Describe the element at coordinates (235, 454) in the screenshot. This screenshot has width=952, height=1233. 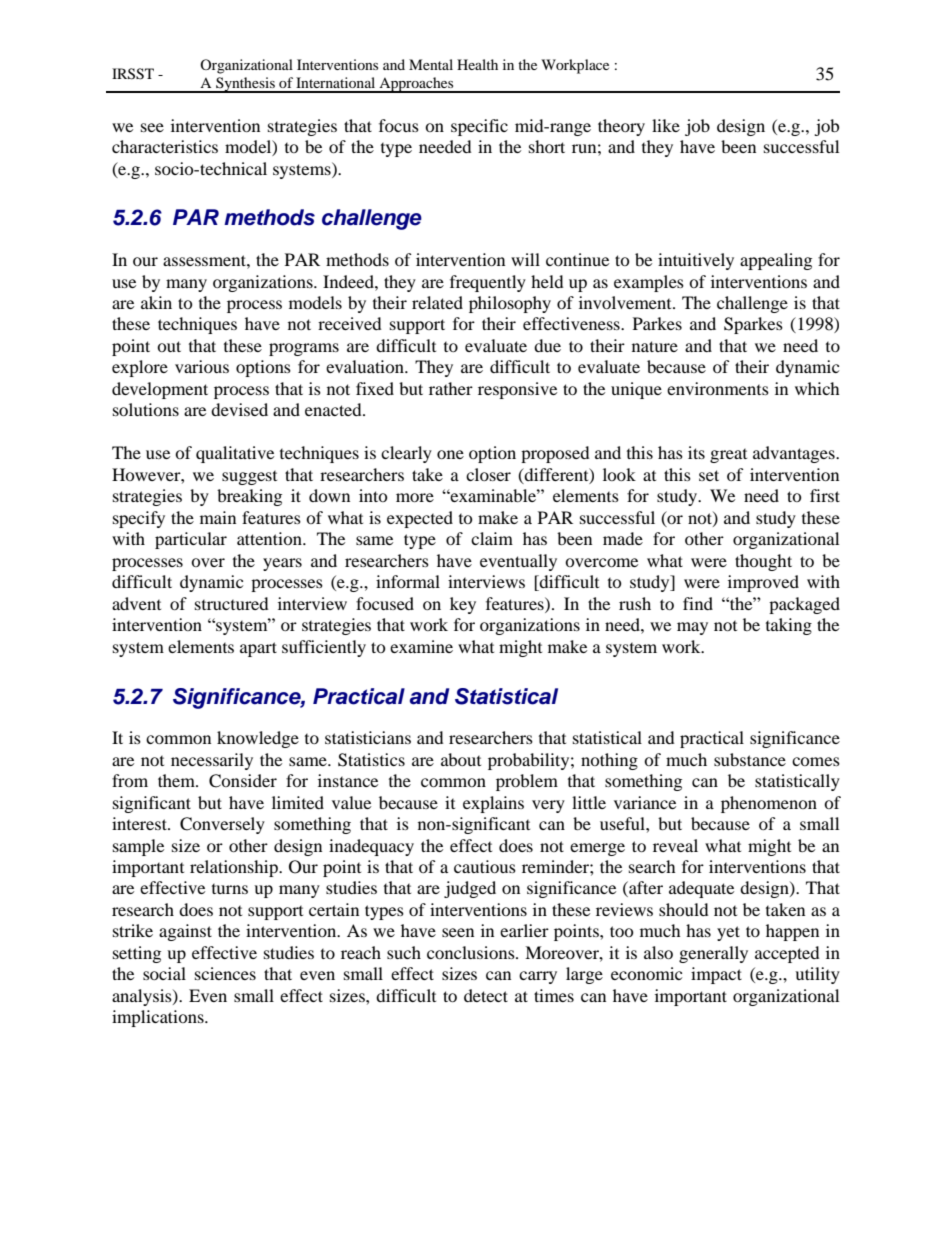
I see `qualitative` at that location.
